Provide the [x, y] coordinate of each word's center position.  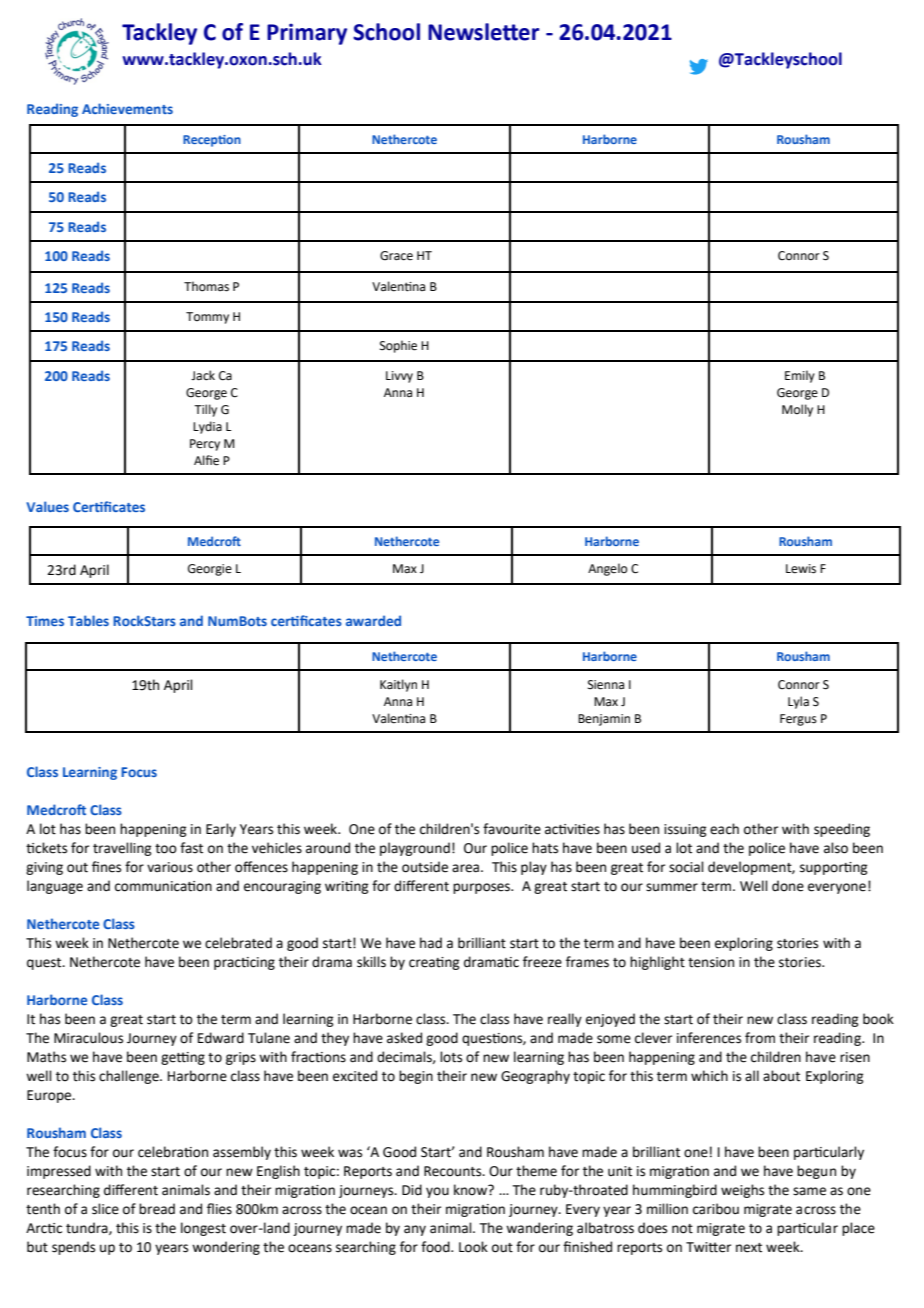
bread [157, 1209]
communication [163, 886]
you [437, 1192]
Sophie [398, 346]
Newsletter [483, 32]
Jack [203, 375]
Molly [797, 410]
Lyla [798, 702]
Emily [800, 376]
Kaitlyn [398, 685]
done [788, 886]
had [431, 943]
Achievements [127, 108]
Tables [88, 620]
